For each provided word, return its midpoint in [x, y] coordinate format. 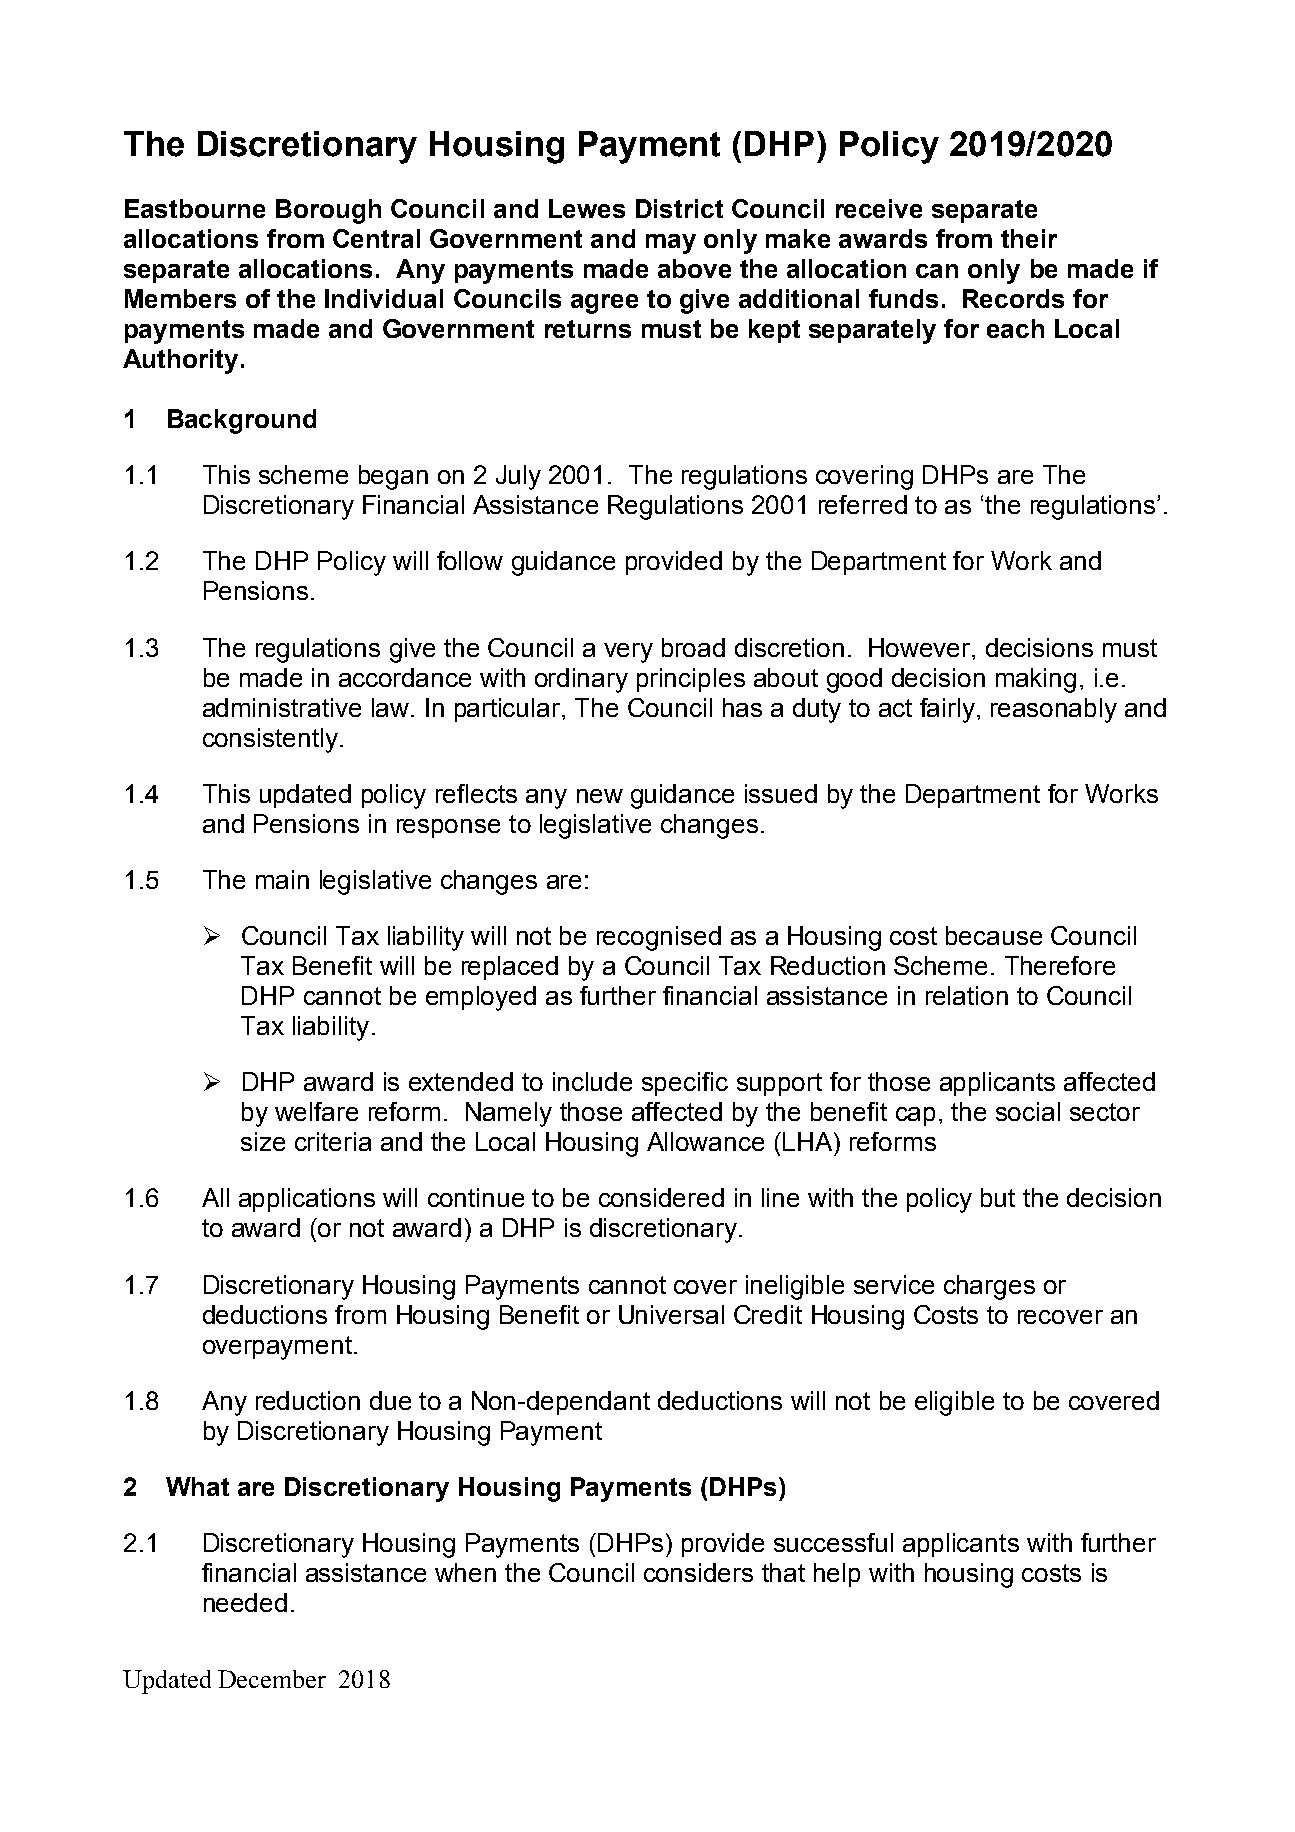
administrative [282, 707]
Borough [328, 211]
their [1029, 238]
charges [989, 1287]
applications [307, 1200]
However [921, 647]
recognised [659, 938]
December [272, 1679]
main [282, 879]
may [671, 244]
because [994, 935]
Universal [671, 1314]
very [628, 653]
